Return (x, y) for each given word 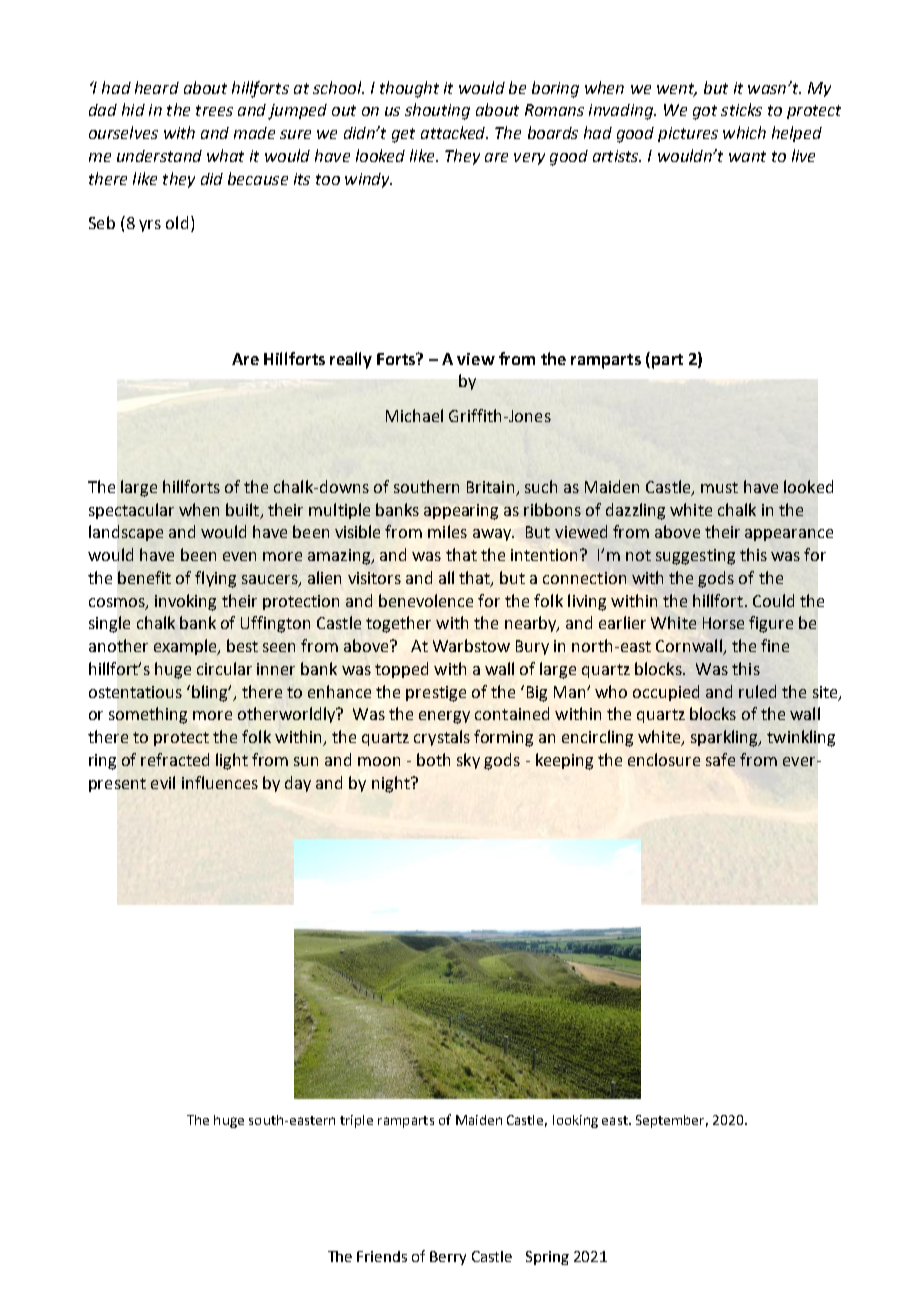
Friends (382, 1256)
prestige (436, 694)
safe (720, 759)
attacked (454, 132)
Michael (414, 415)
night (392, 784)
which (744, 132)
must (719, 487)
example (186, 647)
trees (214, 110)
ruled (757, 691)
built (244, 510)
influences (220, 782)
